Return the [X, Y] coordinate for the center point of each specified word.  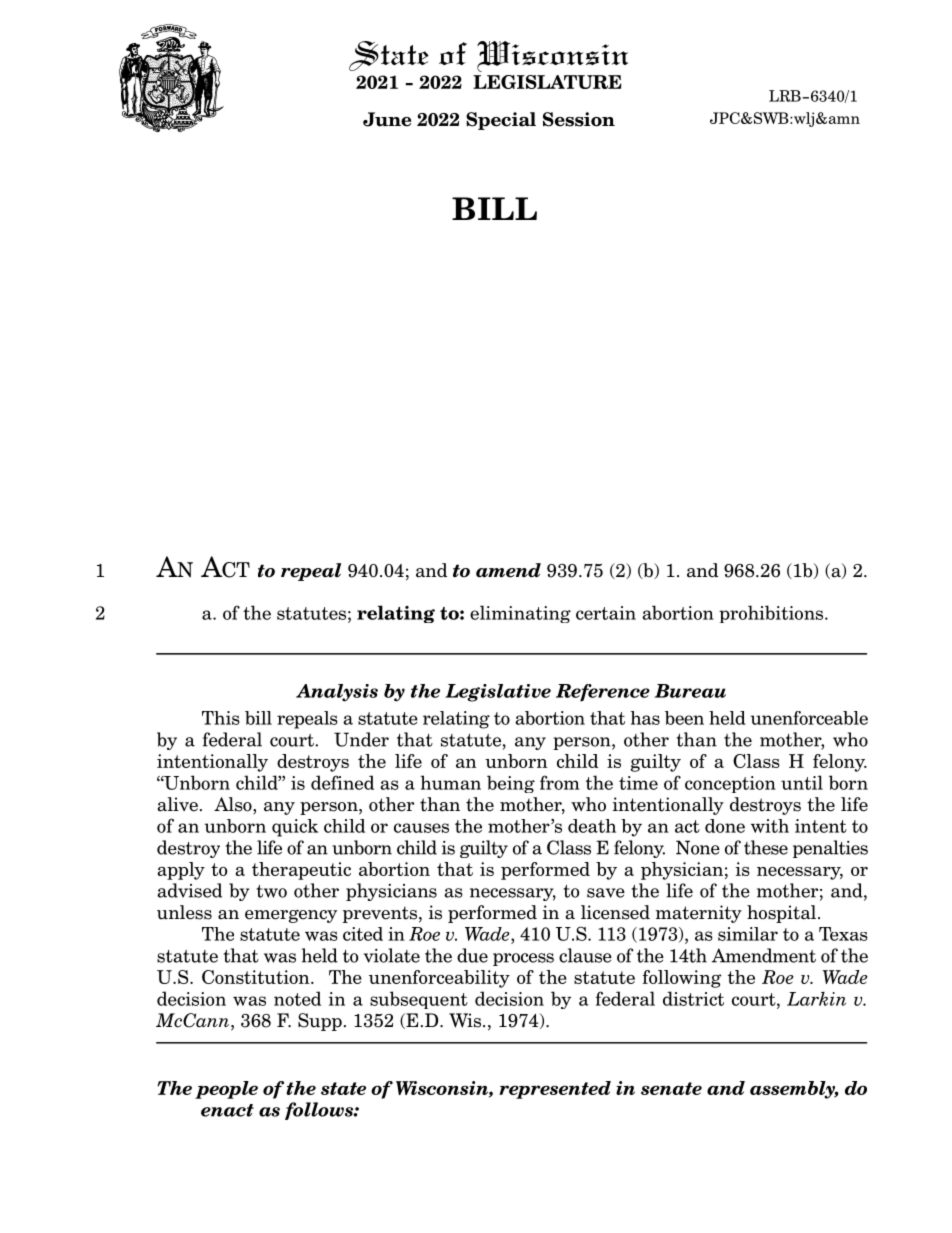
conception [730, 784]
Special [501, 121]
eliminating [520, 614]
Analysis [337, 693]
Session [579, 119]
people [226, 1090]
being [511, 784]
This [221, 718]
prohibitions [772, 614]
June [387, 119]
